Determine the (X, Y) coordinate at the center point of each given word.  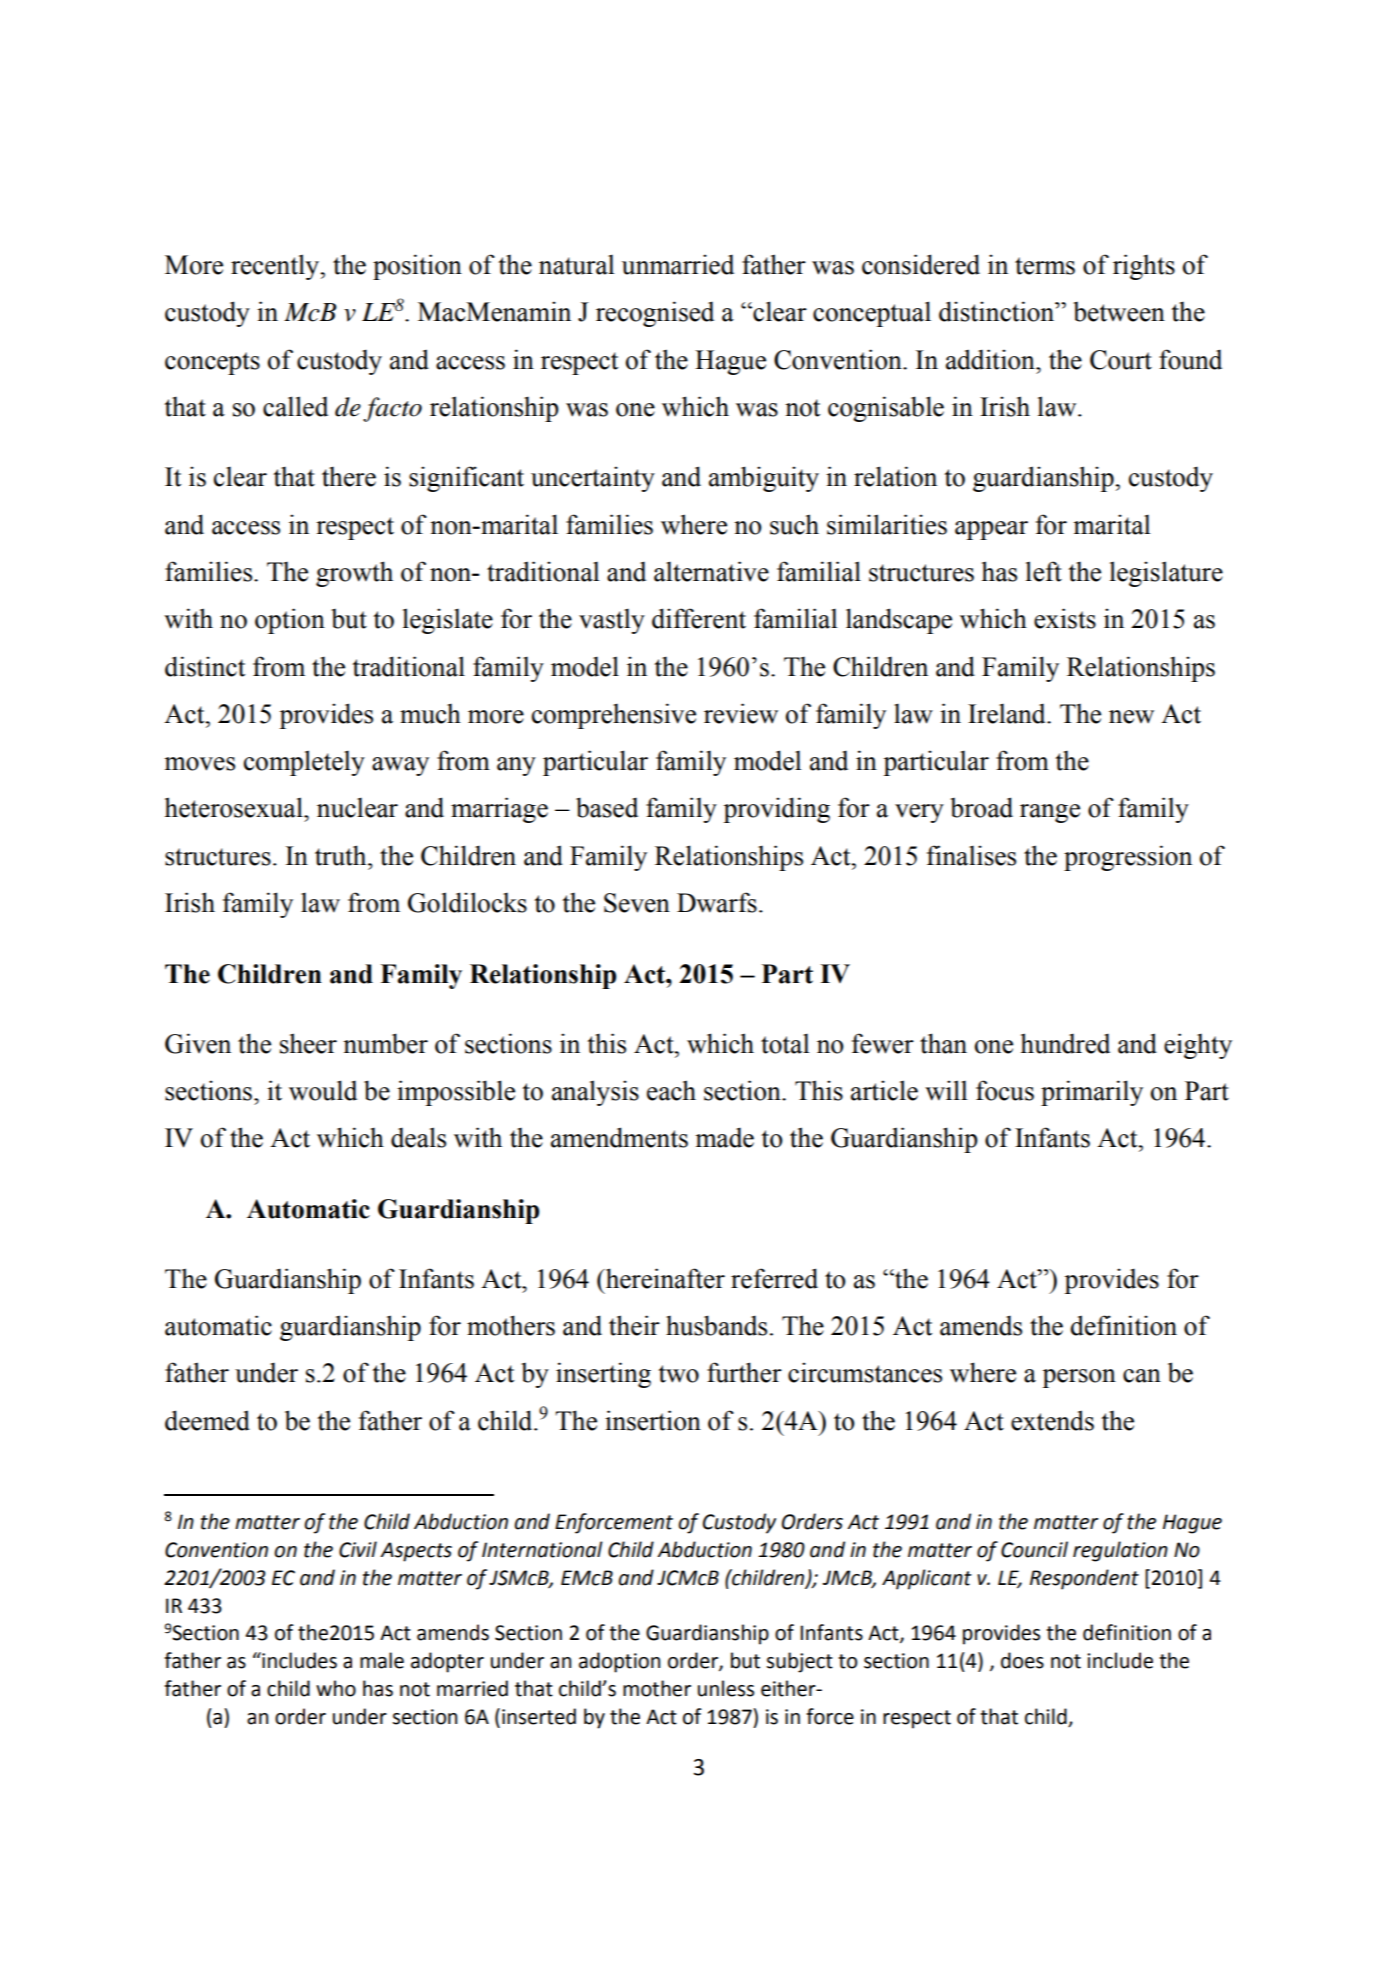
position (417, 267)
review (741, 713)
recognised (655, 314)
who (336, 1688)
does (1022, 1660)
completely (304, 763)
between (1119, 312)
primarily (1092, 1093)
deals (418, 1137)
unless (726, 1688)
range (1050, 813)
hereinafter (664, 1278)
